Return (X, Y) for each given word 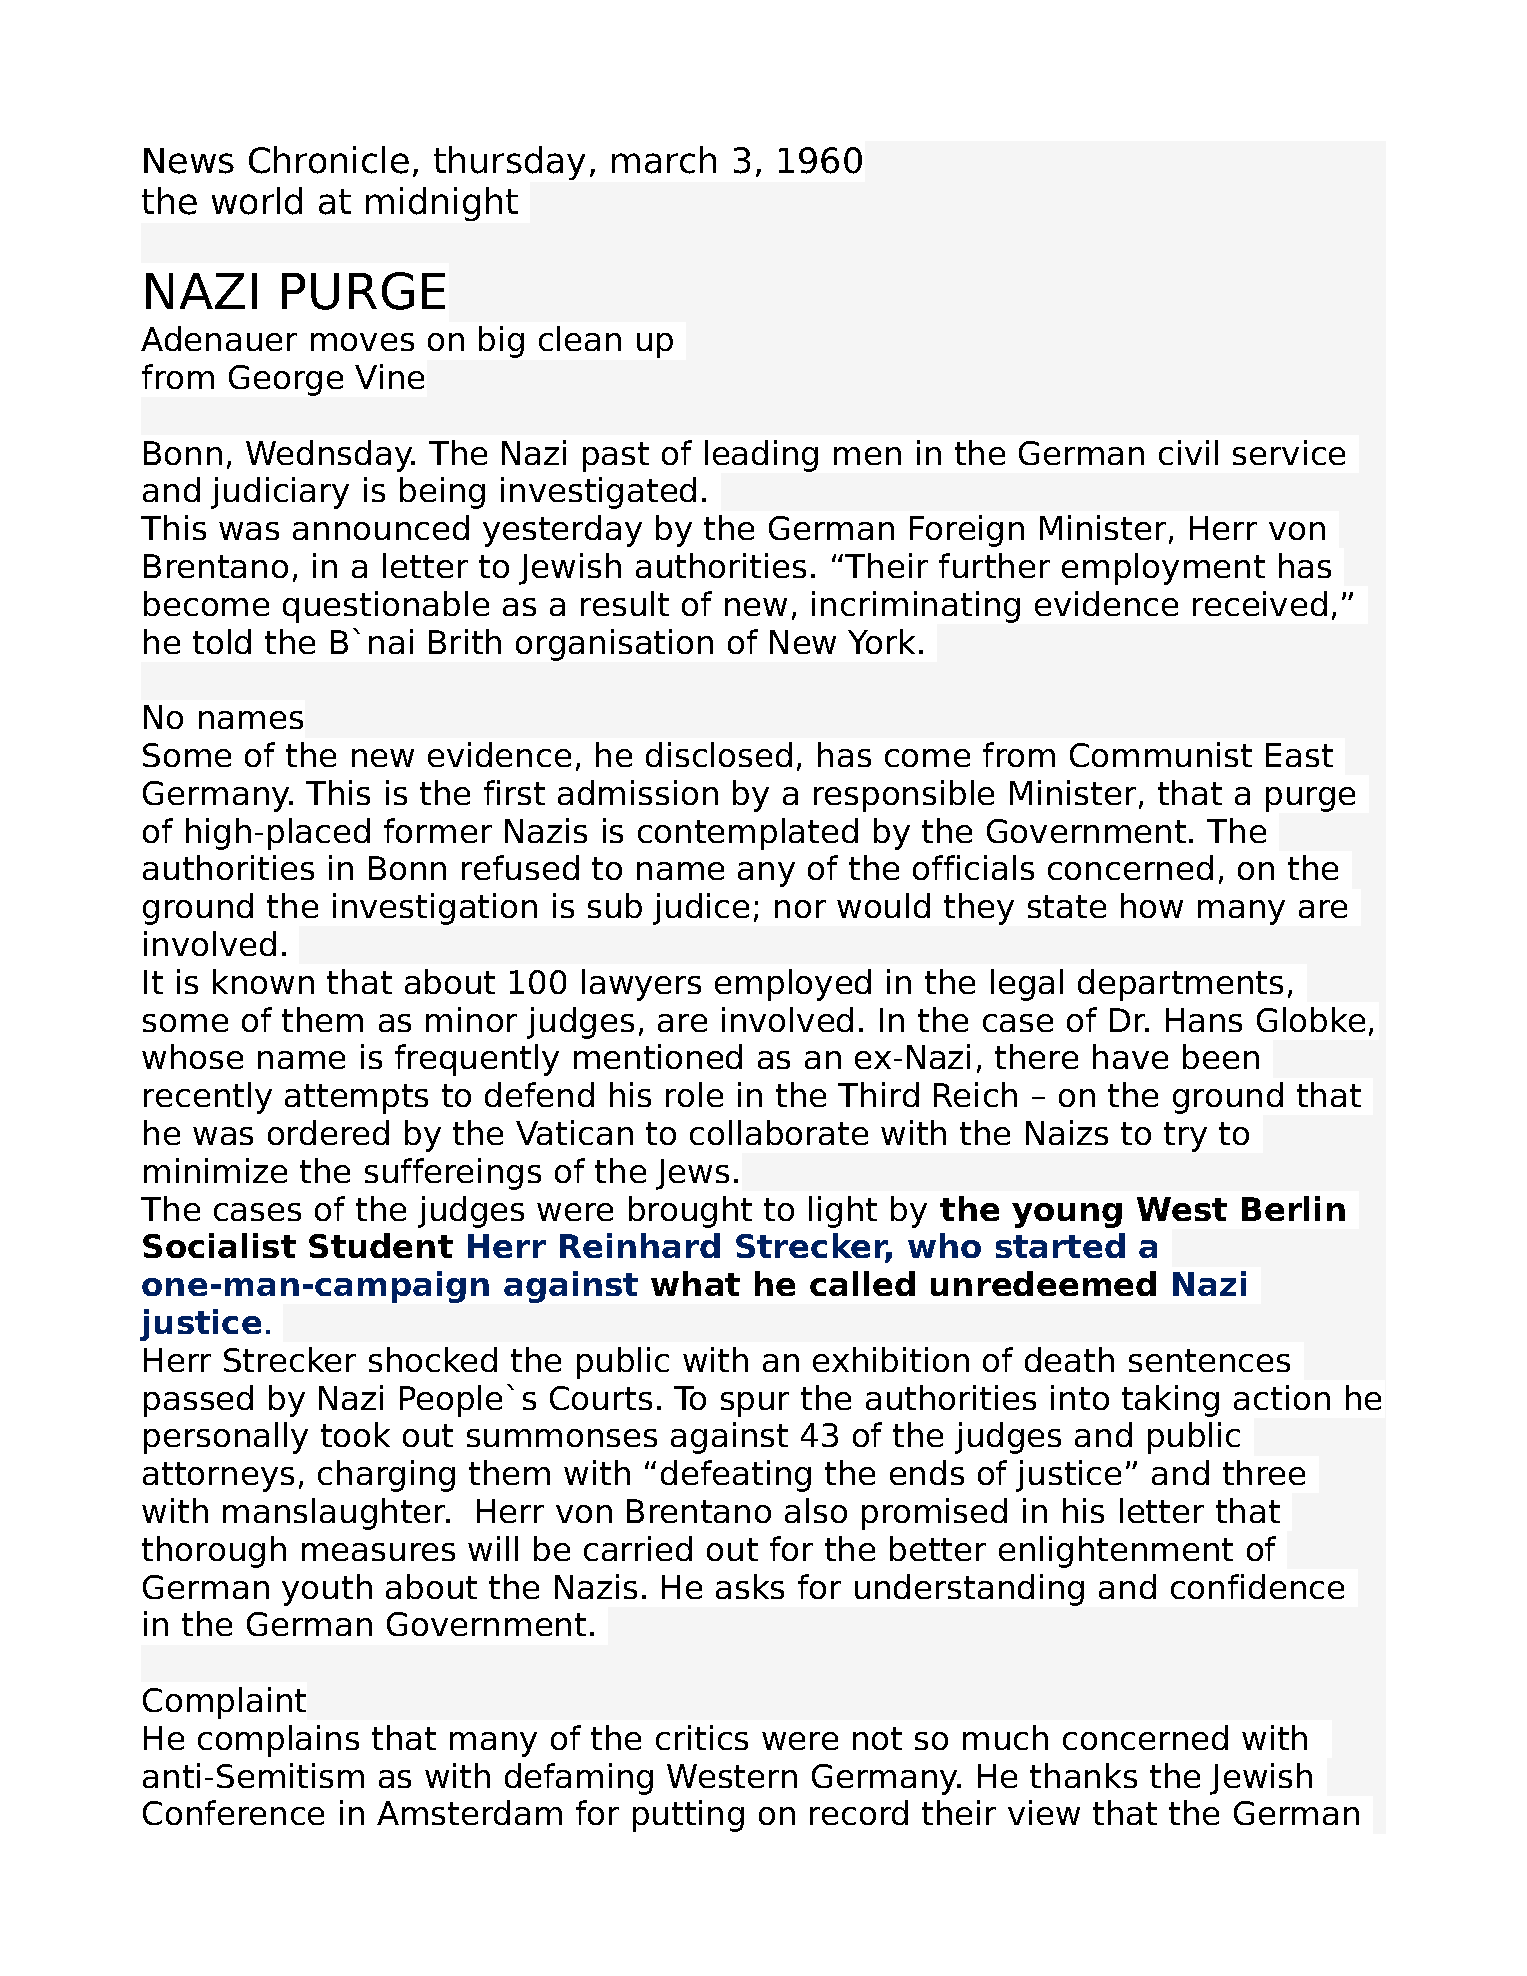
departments (1180, 985)
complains (278, 1741)
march (664, 160)
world (257, 201)
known (263, 981)
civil (1188, 452)
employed (793, 985)
